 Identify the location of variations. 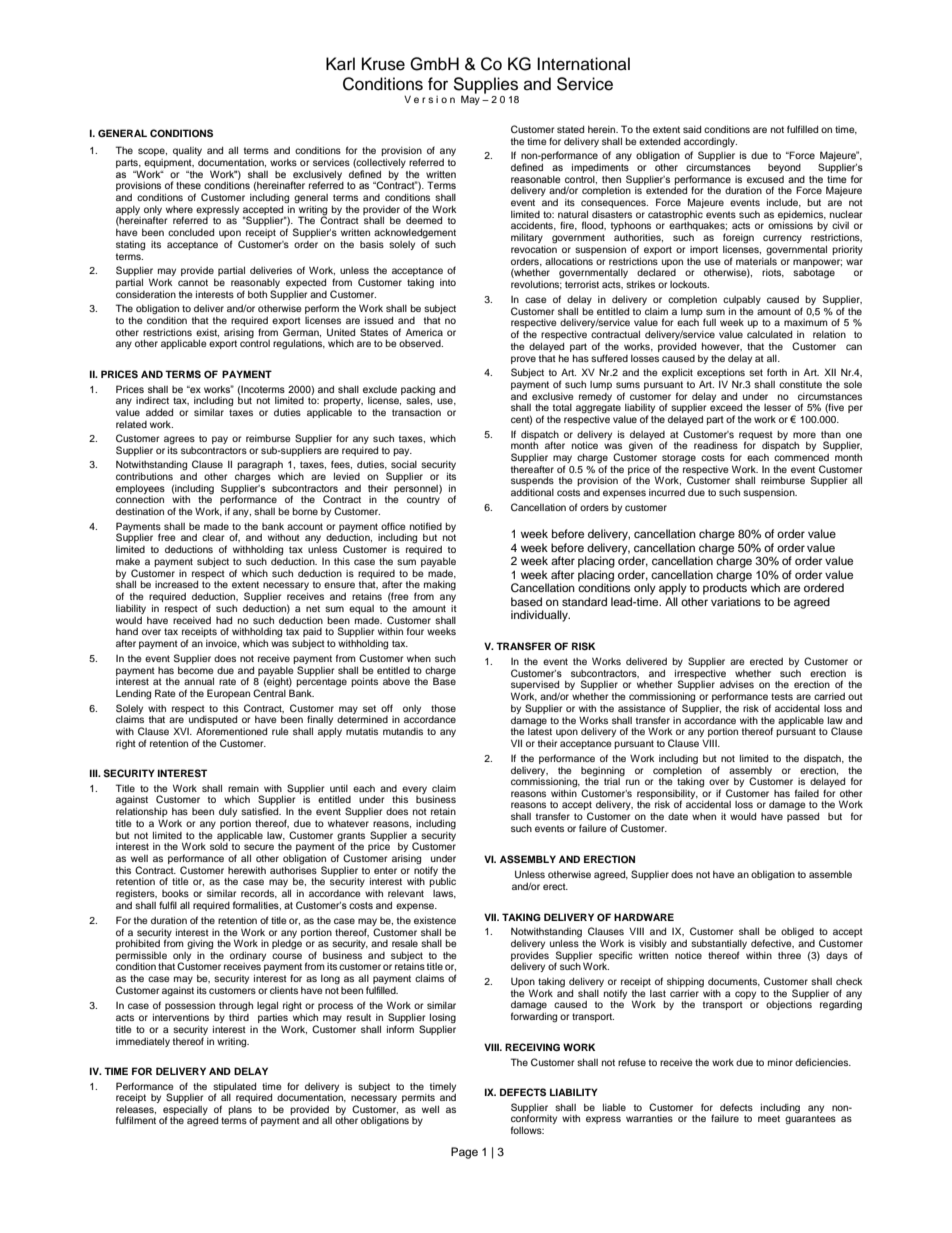
(736, 601).
